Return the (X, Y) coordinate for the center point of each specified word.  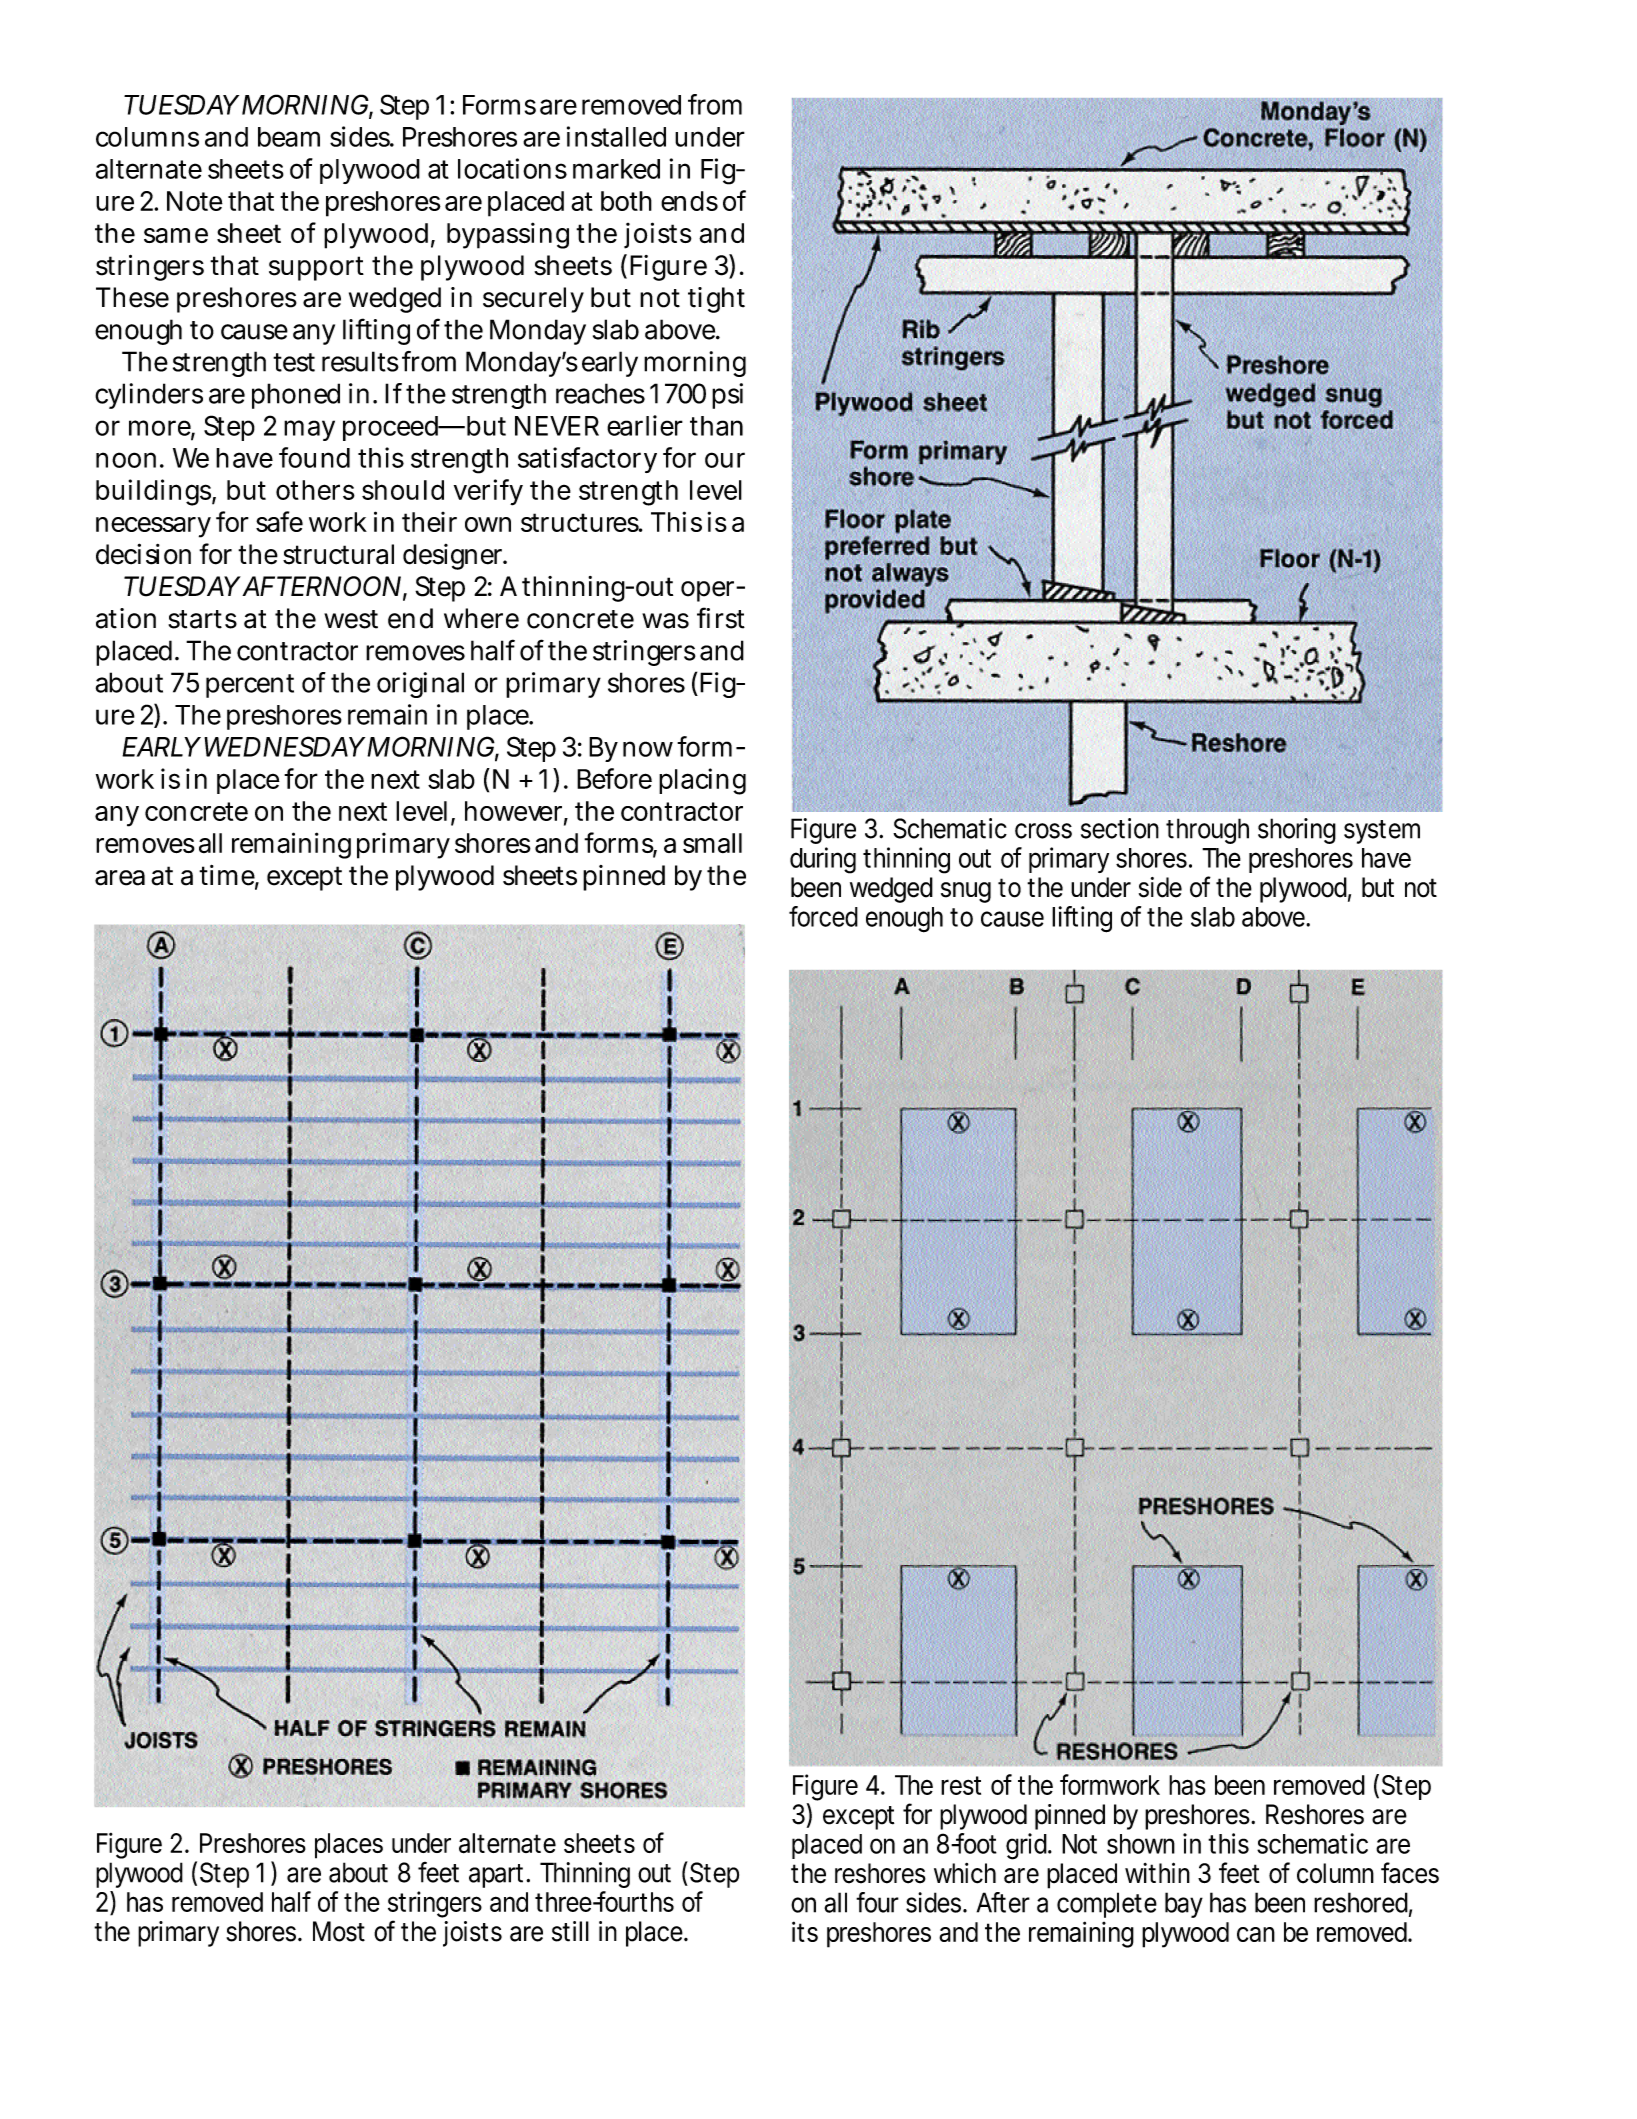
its (805, 1931)
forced (823, 916)
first (721, 618)
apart (499, 1876)
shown (1141, 1844)
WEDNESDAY (284, 746)
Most (339, 1931)
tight (716, 300)
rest (961, 1785)
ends (689, 201)
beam (289, 137)
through (1207, 831)
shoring (1297, 831)
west (351, 619)
